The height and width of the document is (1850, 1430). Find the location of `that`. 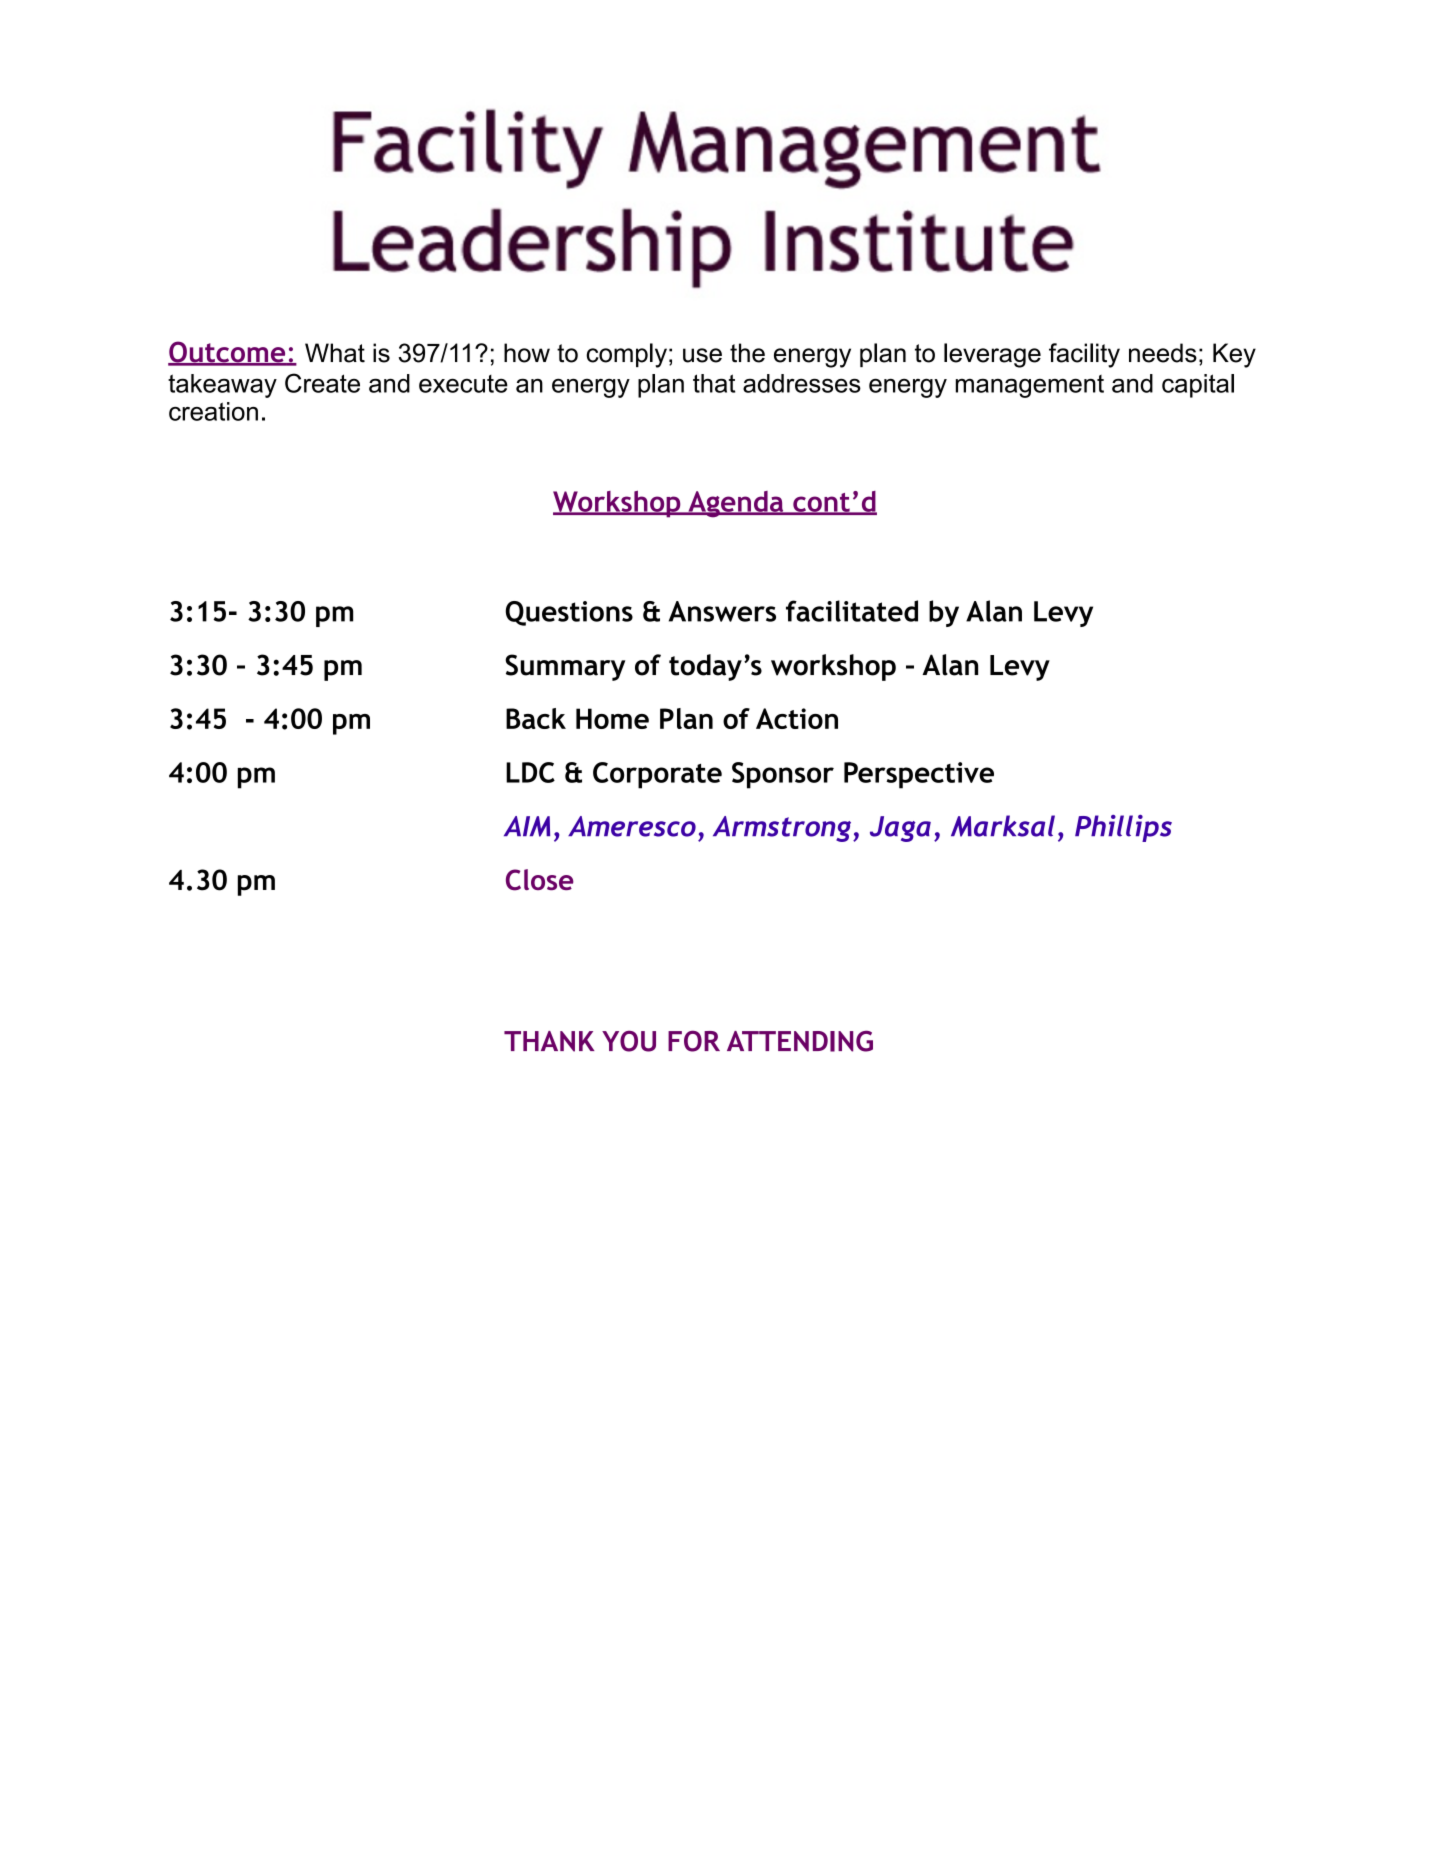

that is located at coordinates (714, 383).
